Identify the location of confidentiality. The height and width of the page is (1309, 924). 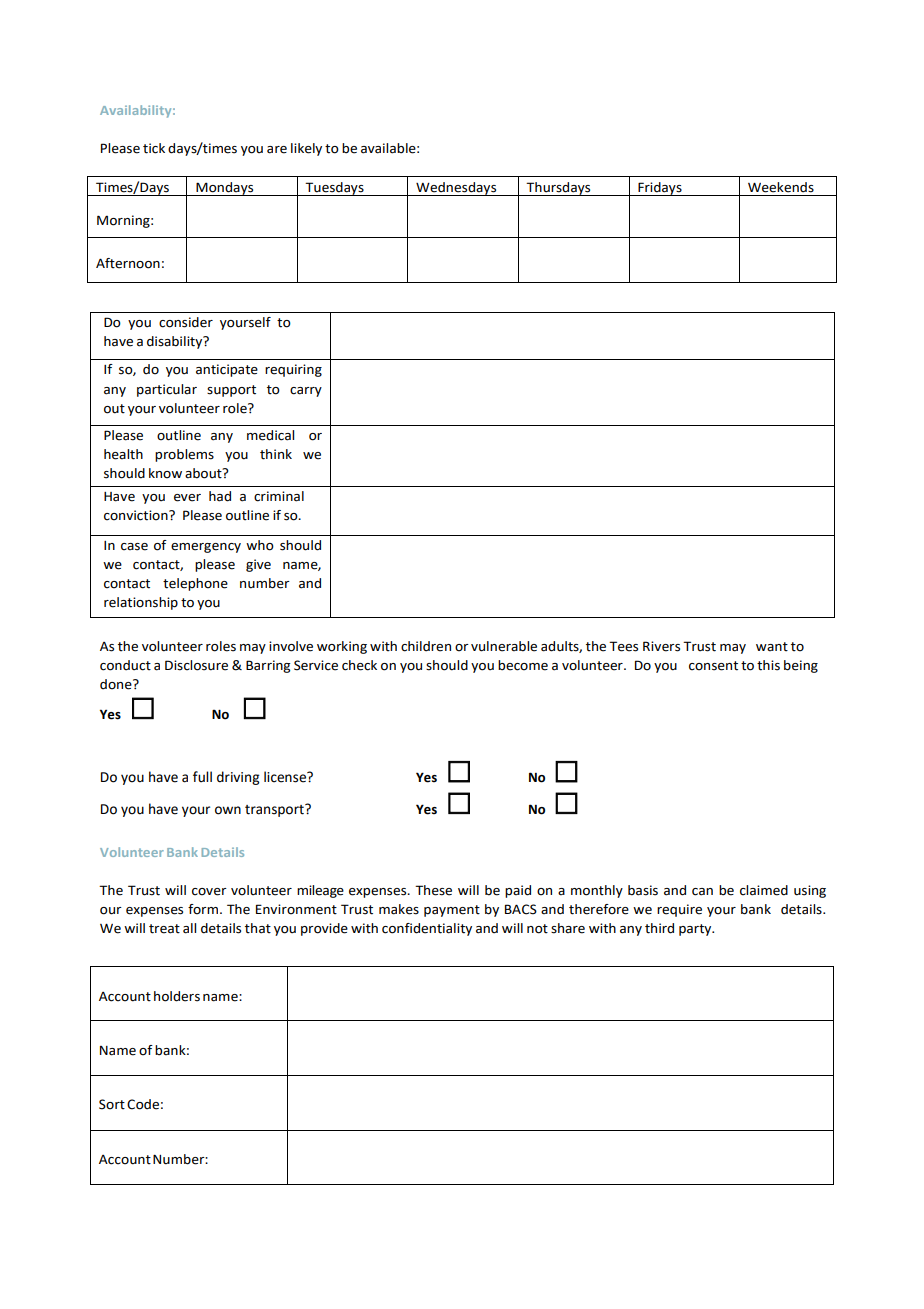
(427, 929).
